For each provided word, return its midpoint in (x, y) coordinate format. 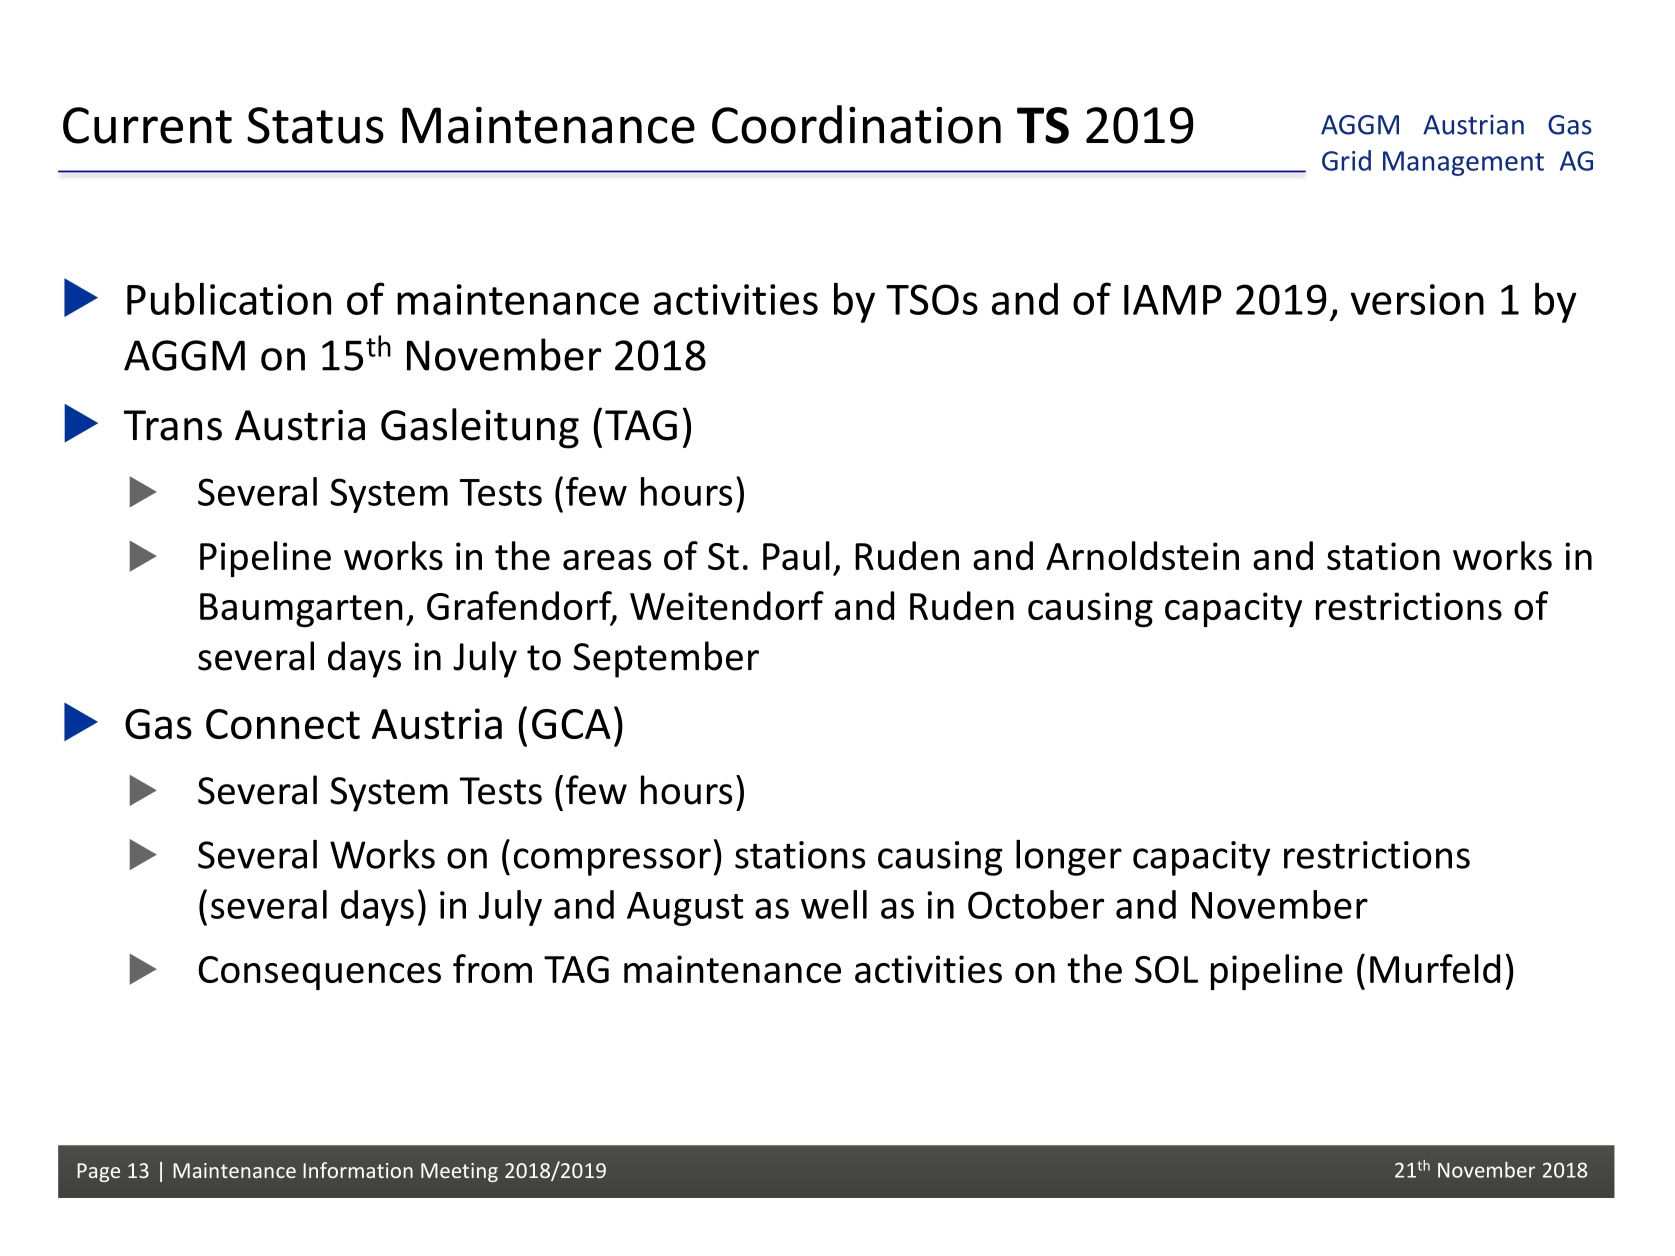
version (1417, 299)
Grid (1346, 160)
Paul (796, 555)
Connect (283, 724)
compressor (612, 862)
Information (358, 1170)
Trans (173, 425)
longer (1069, 857)
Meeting (459, 1172)
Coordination (856, 124)
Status (315, 125)
